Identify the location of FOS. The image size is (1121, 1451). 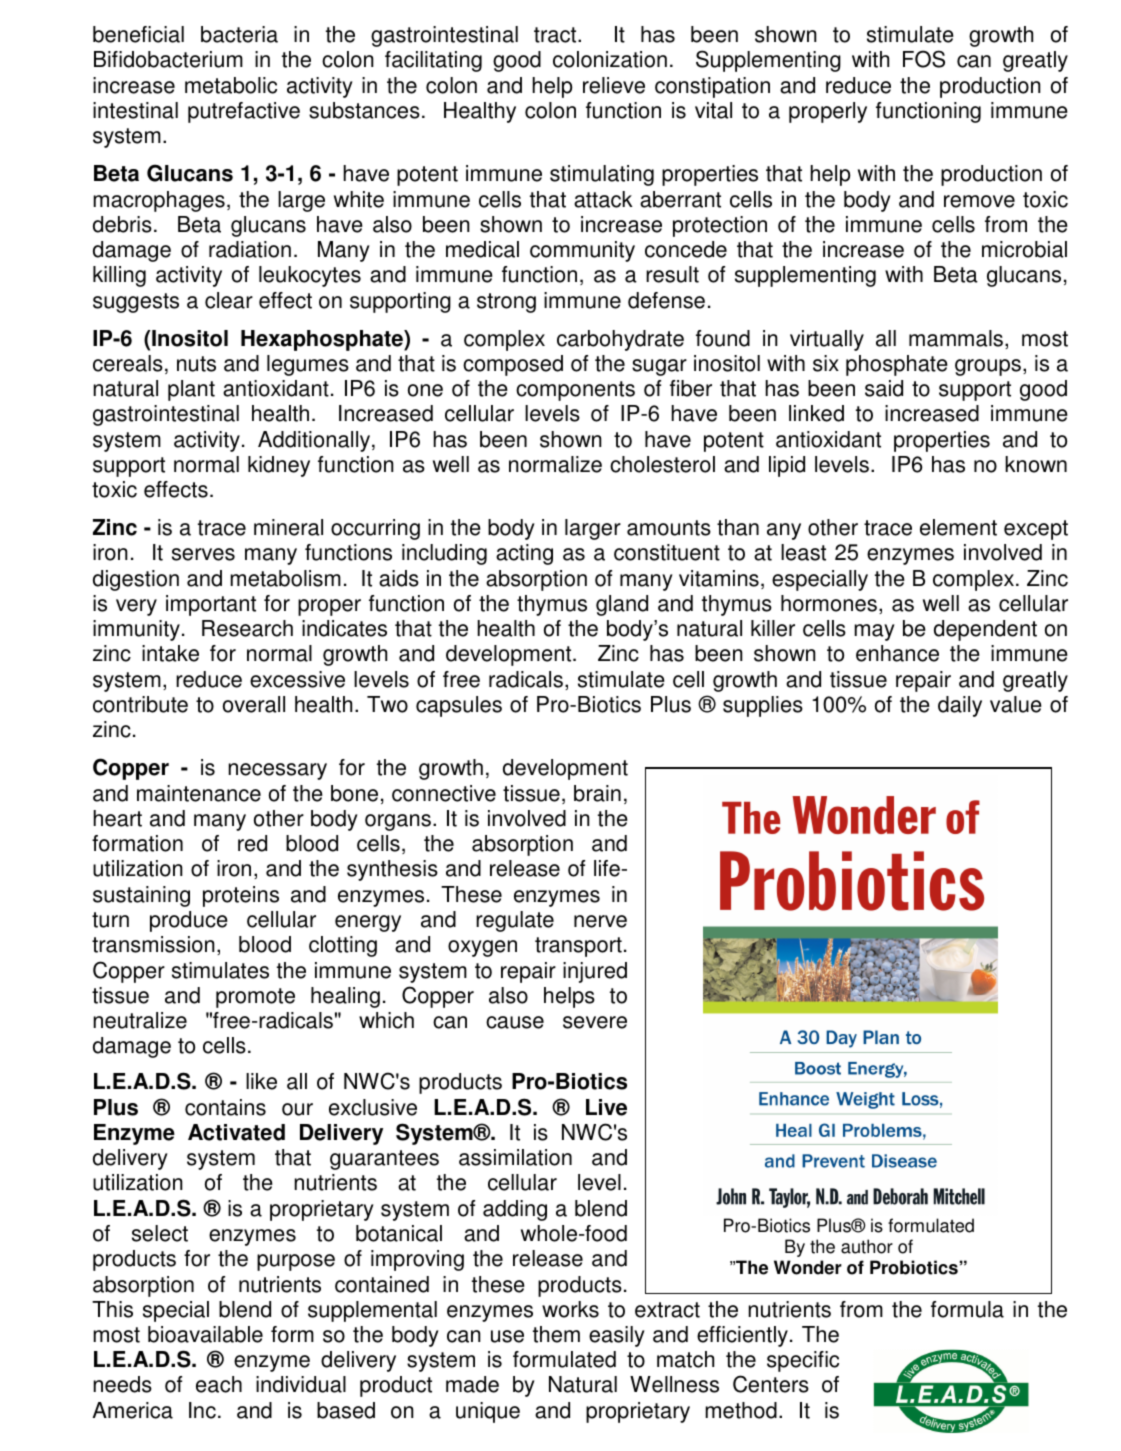
(924, 59).
